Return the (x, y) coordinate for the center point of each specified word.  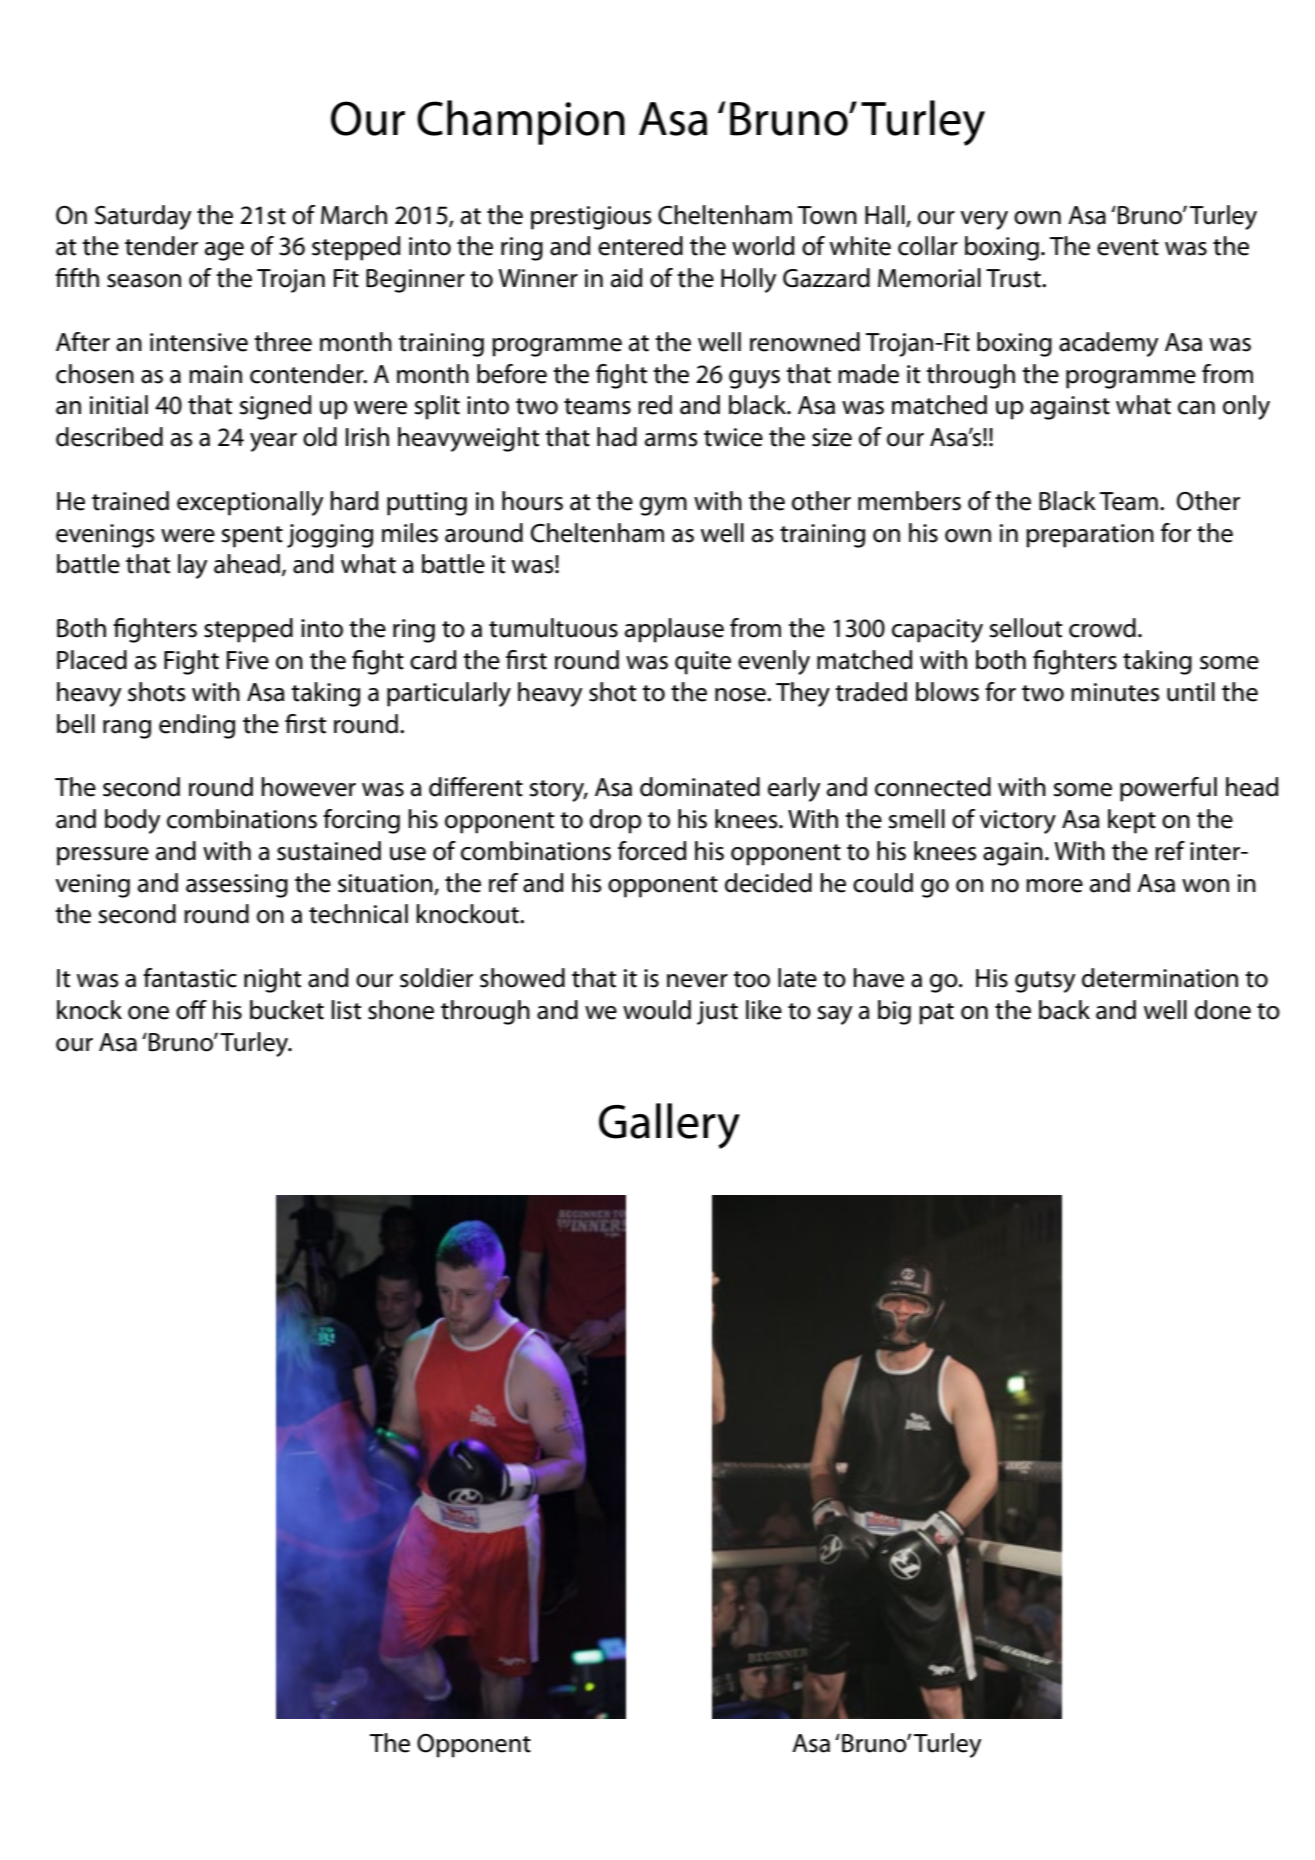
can (1196, 408)
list (346, 1010)
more (1054, 886)
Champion (521, 122)
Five (248, 660)
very (984, 220)
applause (674, 630)
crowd (1102, 628)
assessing (237, 886)
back (1064, 1010)
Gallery (669, 1126)
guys (754, 379)
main (215, 374)
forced (652, 851)
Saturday (143, 217)
